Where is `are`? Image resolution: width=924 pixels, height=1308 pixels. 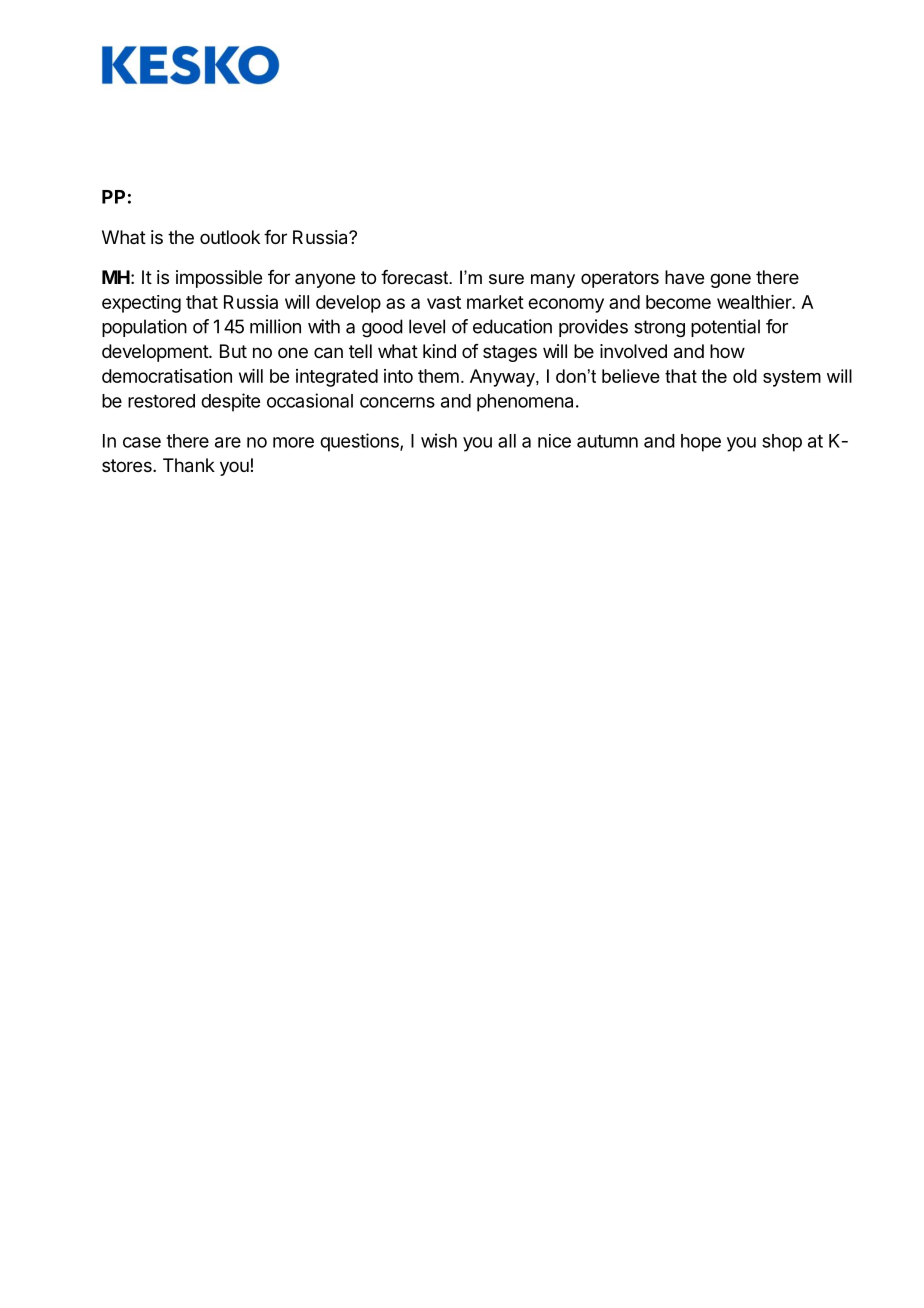 are is located at coordinates (228, 442).
